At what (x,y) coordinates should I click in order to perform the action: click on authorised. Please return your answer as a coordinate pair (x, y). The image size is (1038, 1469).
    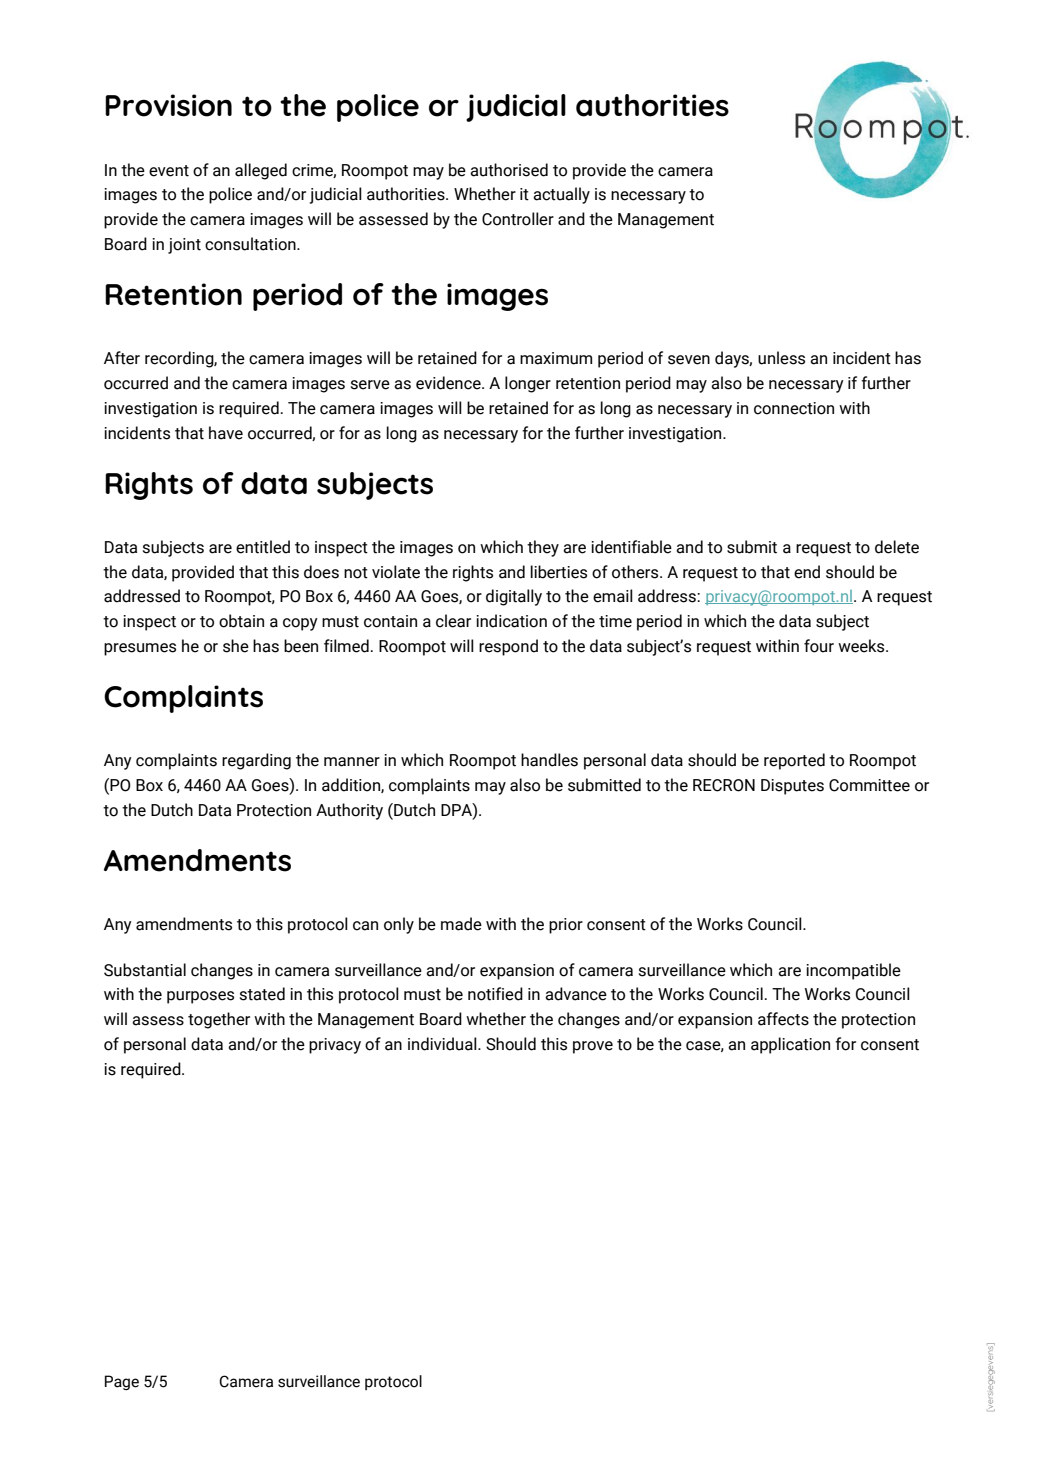
    Looking at the image, I should click on (509, 170).
